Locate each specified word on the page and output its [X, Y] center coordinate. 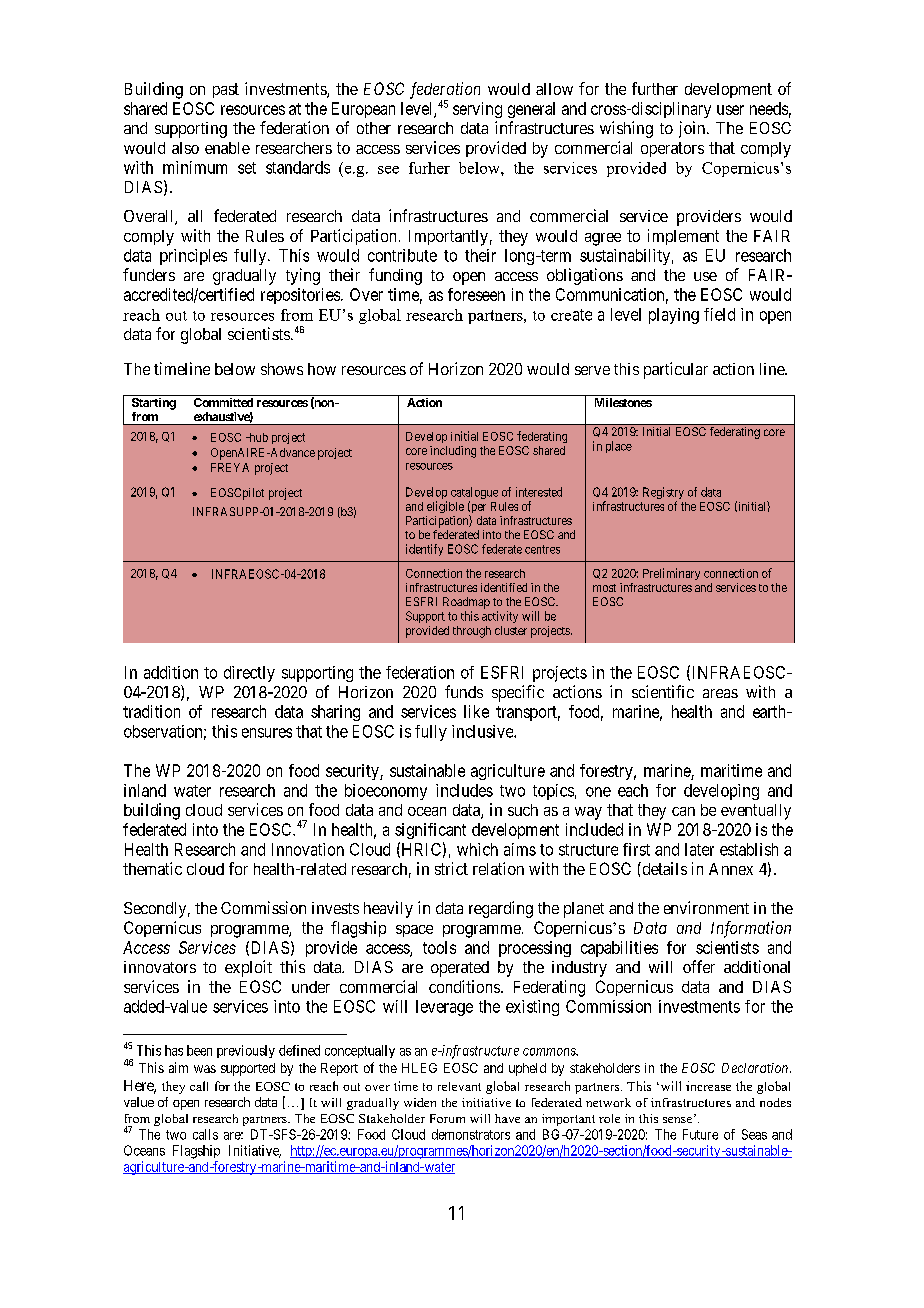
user [730, 110]
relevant [459, 1086]
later [699, 849]
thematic [152, 868]
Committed [223, 402]
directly [249, 674]
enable [227, 148]
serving [477, 110]
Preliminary [671, 574]
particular [676, 370]
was [205, 1069]
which [477, 849]
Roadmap [466, 603]
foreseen [476, 294]
